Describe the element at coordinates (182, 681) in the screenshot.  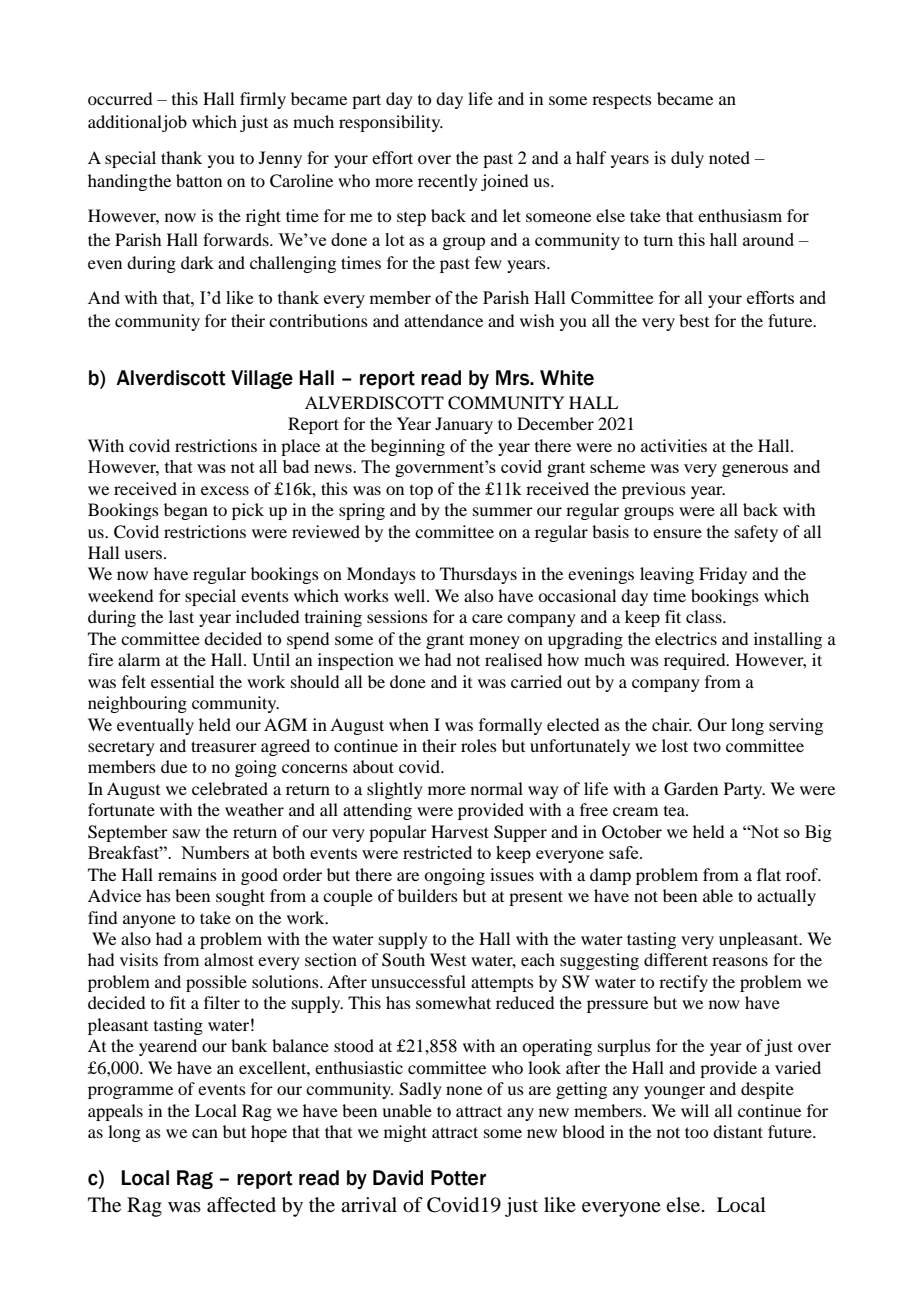
I see `essential` at that location.
